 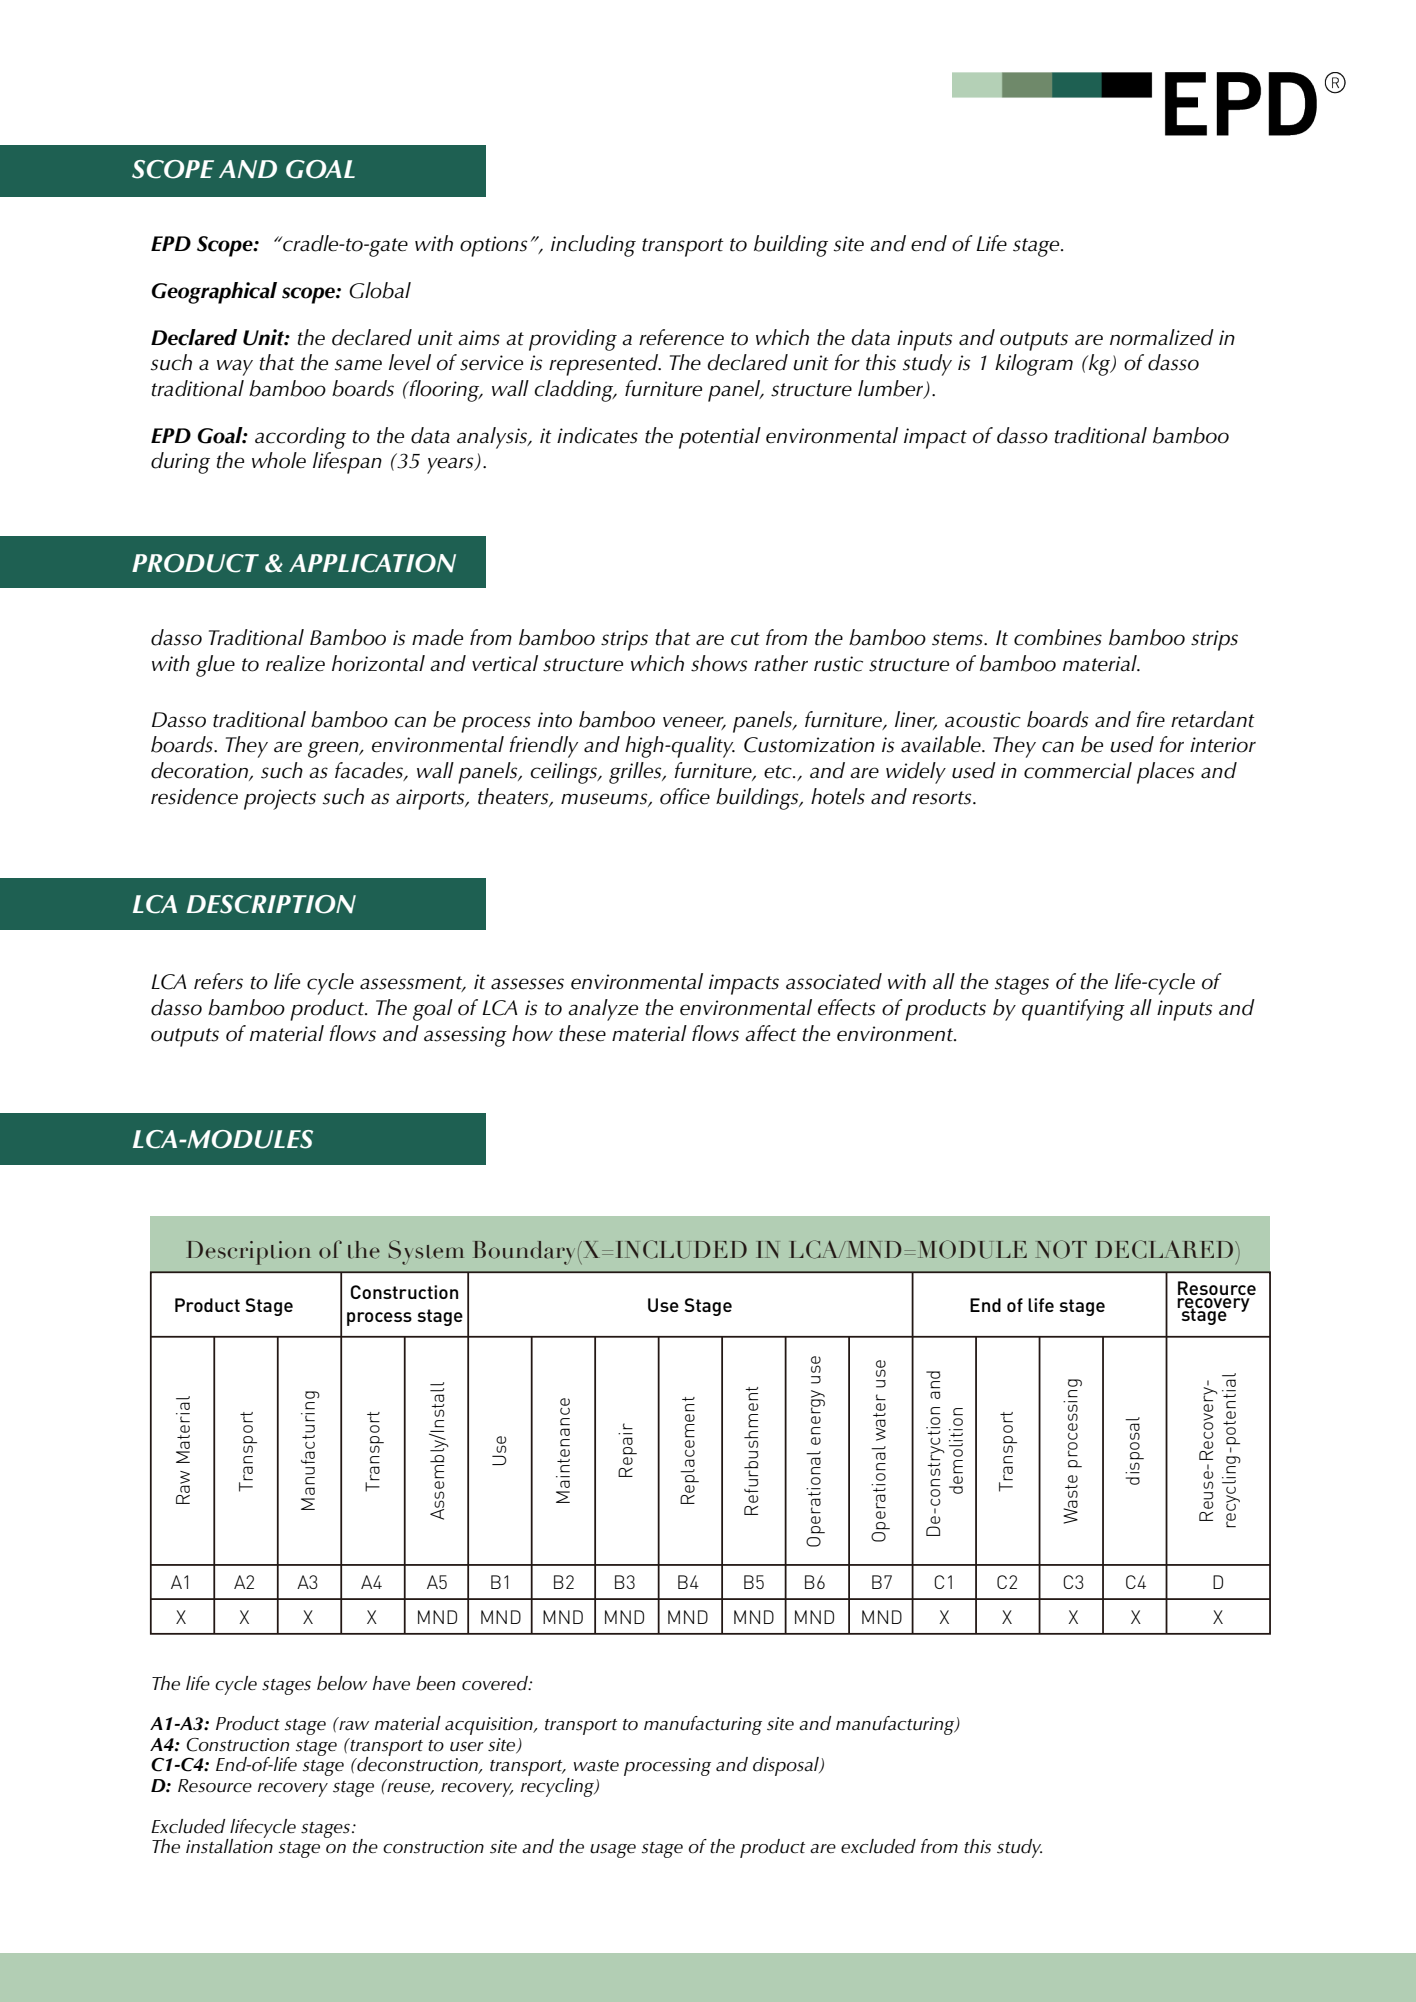 I want to click on normalized, so click(x=1162, y=337).
